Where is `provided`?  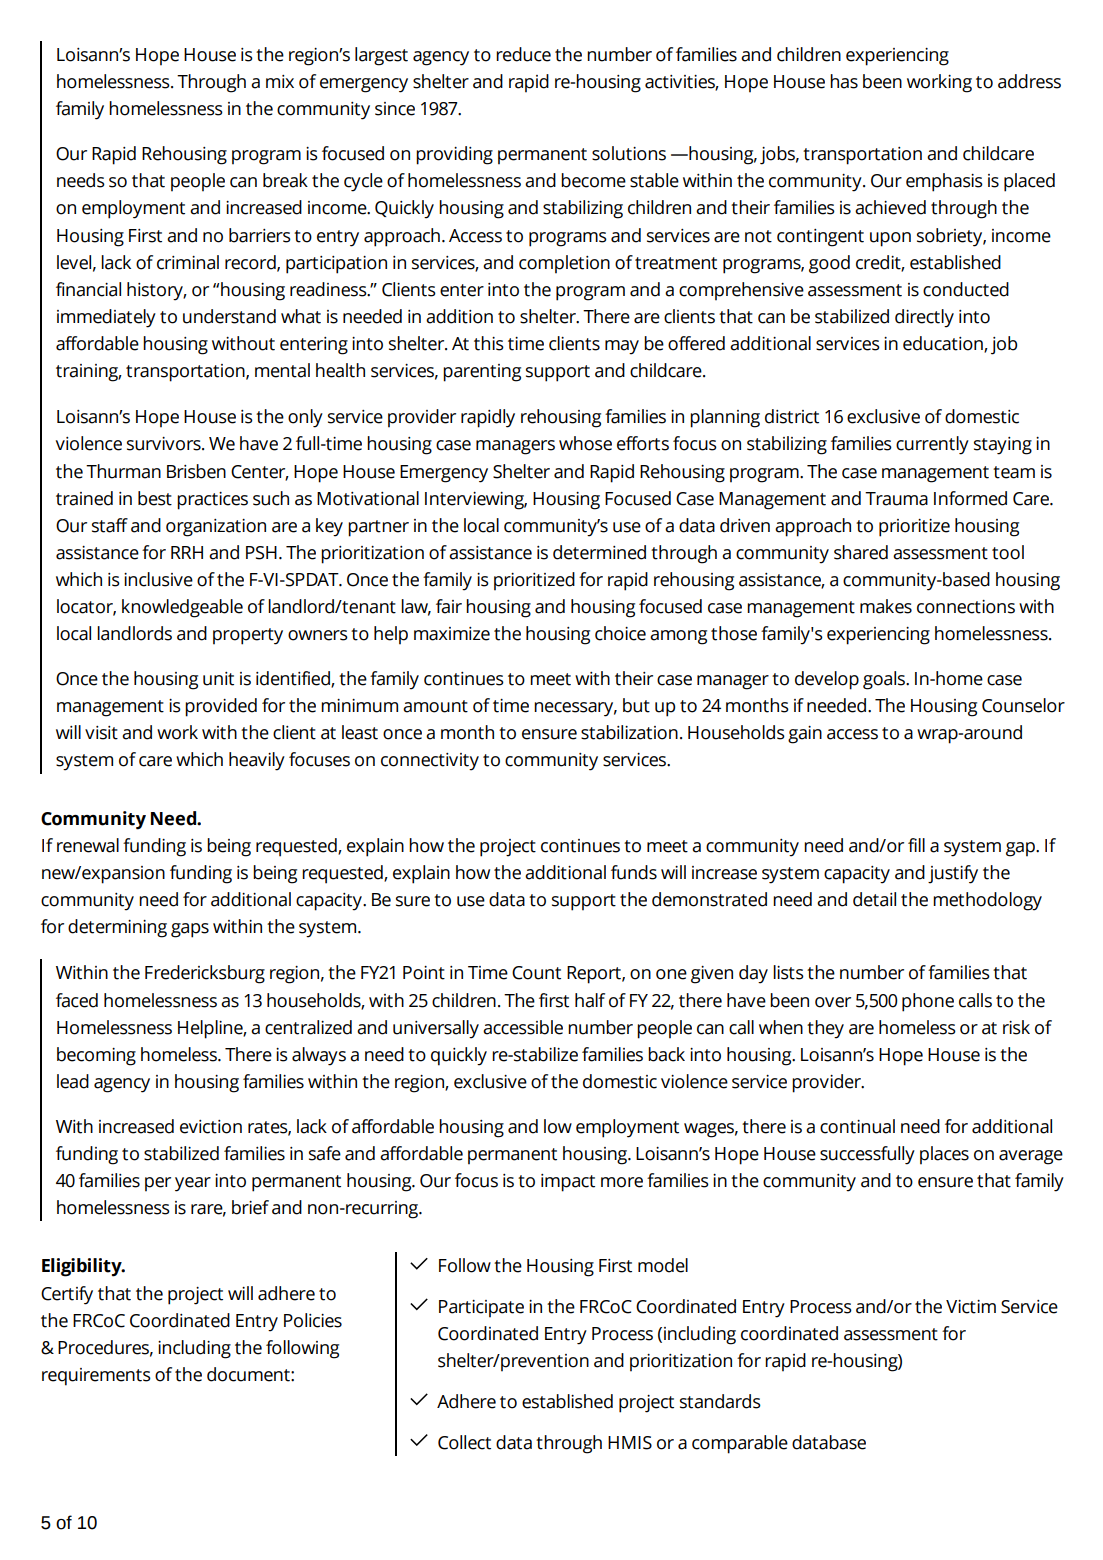 provided is located at coordinates (221, 707).
